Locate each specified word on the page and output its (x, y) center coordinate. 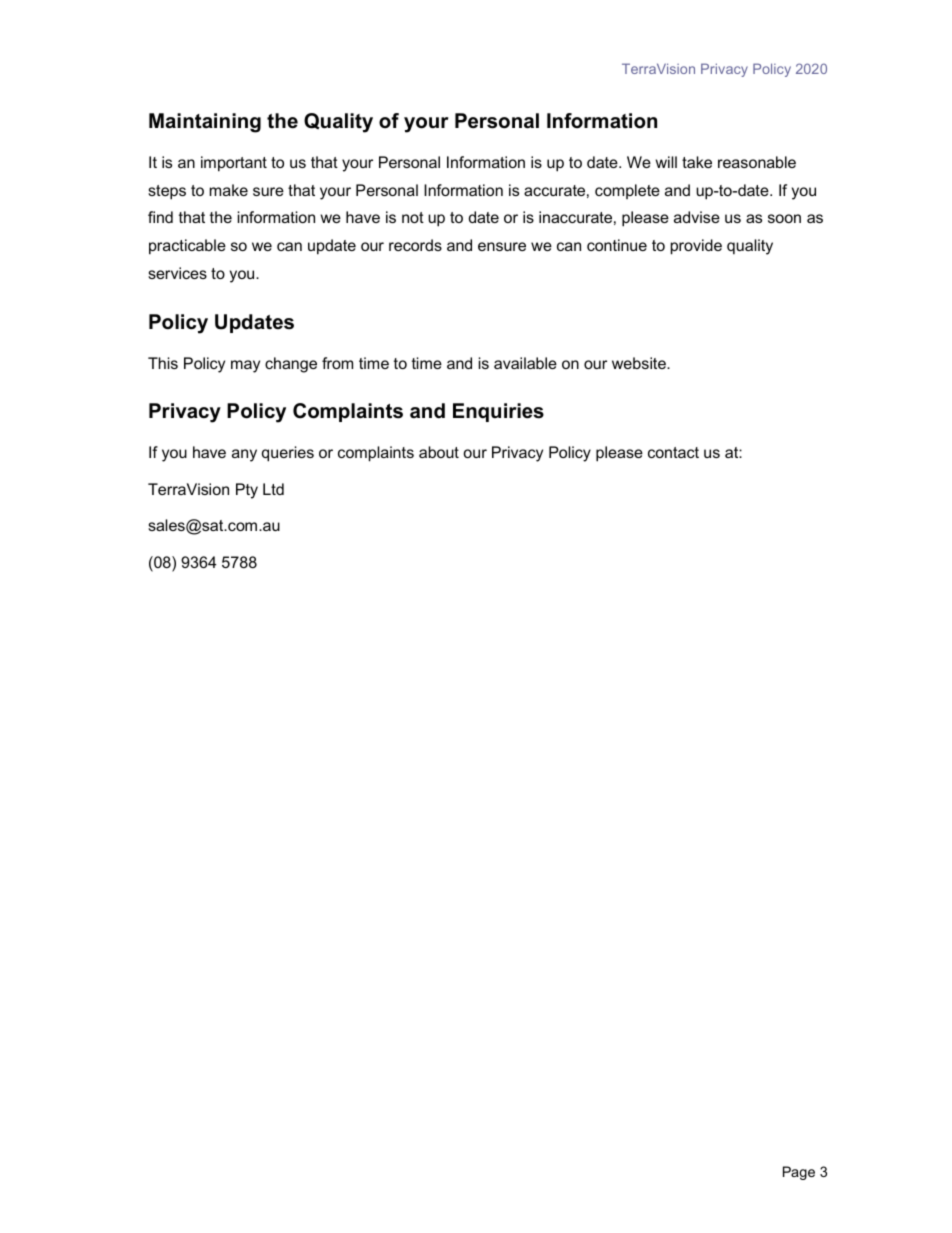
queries (288, 454)
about (439, 452)
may (245, 366)
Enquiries (498, 412)
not (413, 217)
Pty (247, 491)
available (525, 363)
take (697, 162)
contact (673, 452)
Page (799, 1173)
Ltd (273, 489)
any (244, 455)
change (291, 365)
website (640, 363)
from (337, 363)
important (234, 164)
